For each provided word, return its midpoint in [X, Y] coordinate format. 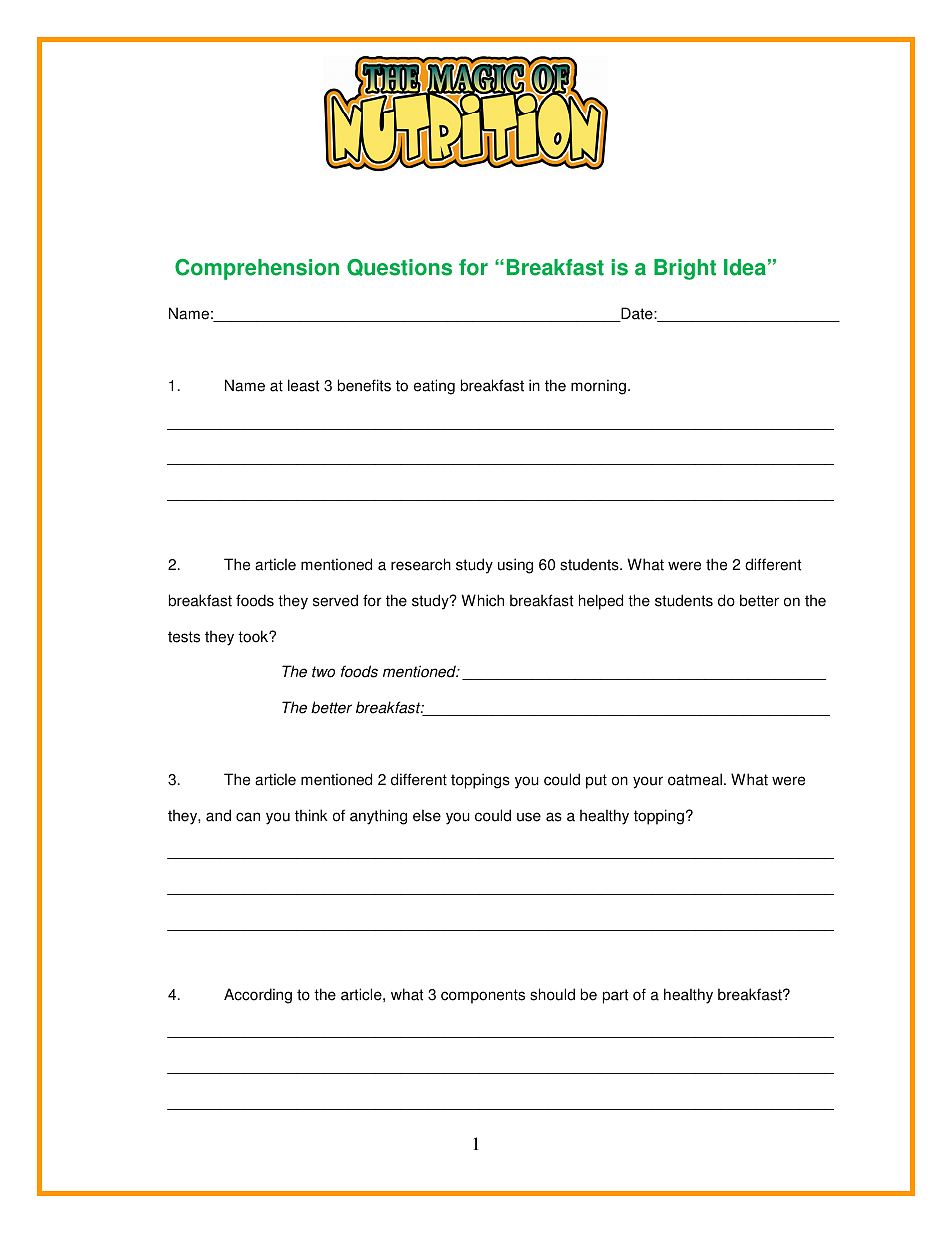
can [248, 817]
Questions [399, 267]
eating [434, 387]
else [427, 815]
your [648, 782]
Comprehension [257, 269]
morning [598, 387]
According [258, 996]
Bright [685, 269]
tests [184, 637]
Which [482, 600]
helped [601, 602]
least [303, 385]
